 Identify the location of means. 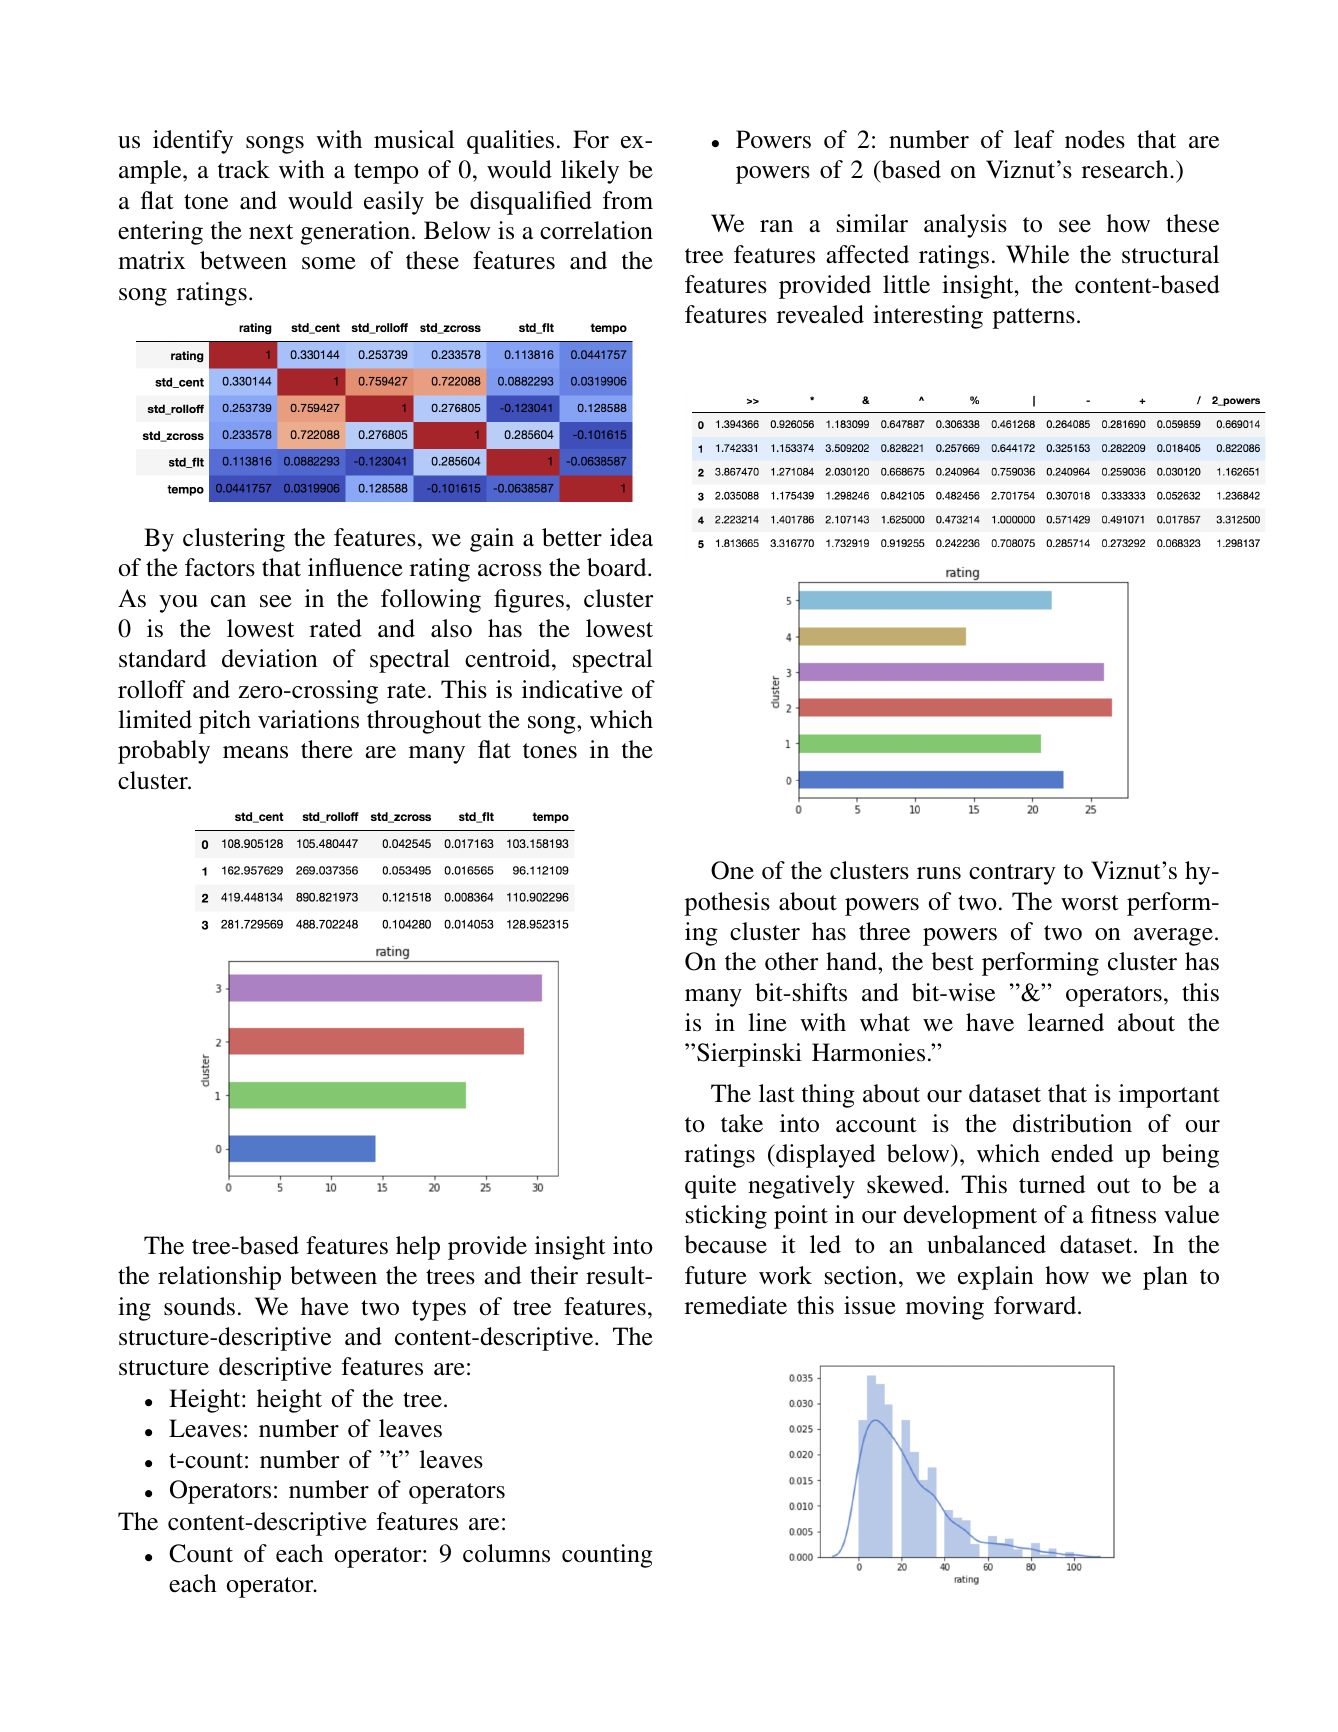
(255, 752).
